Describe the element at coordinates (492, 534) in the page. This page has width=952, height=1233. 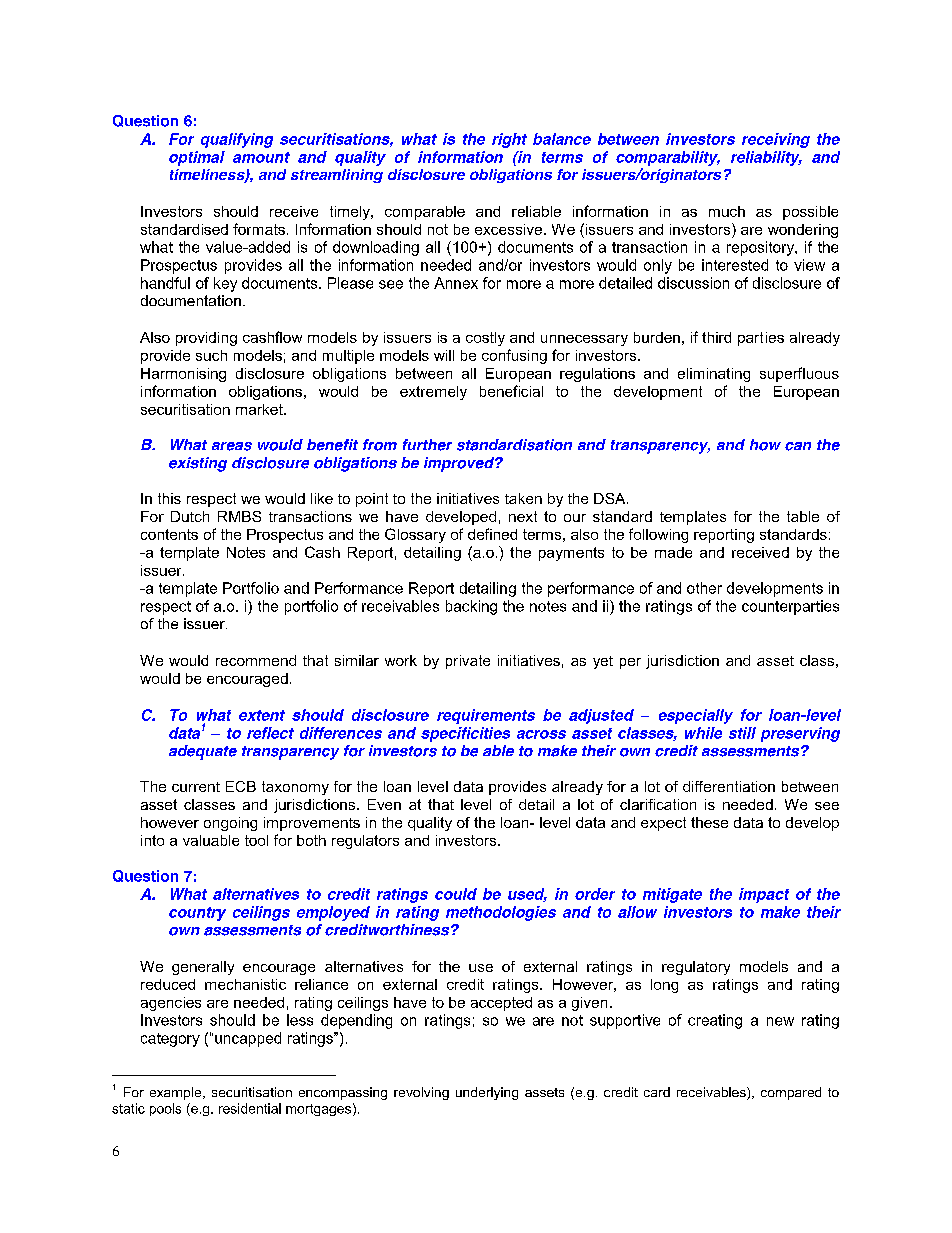
I see `defined` at that location.
